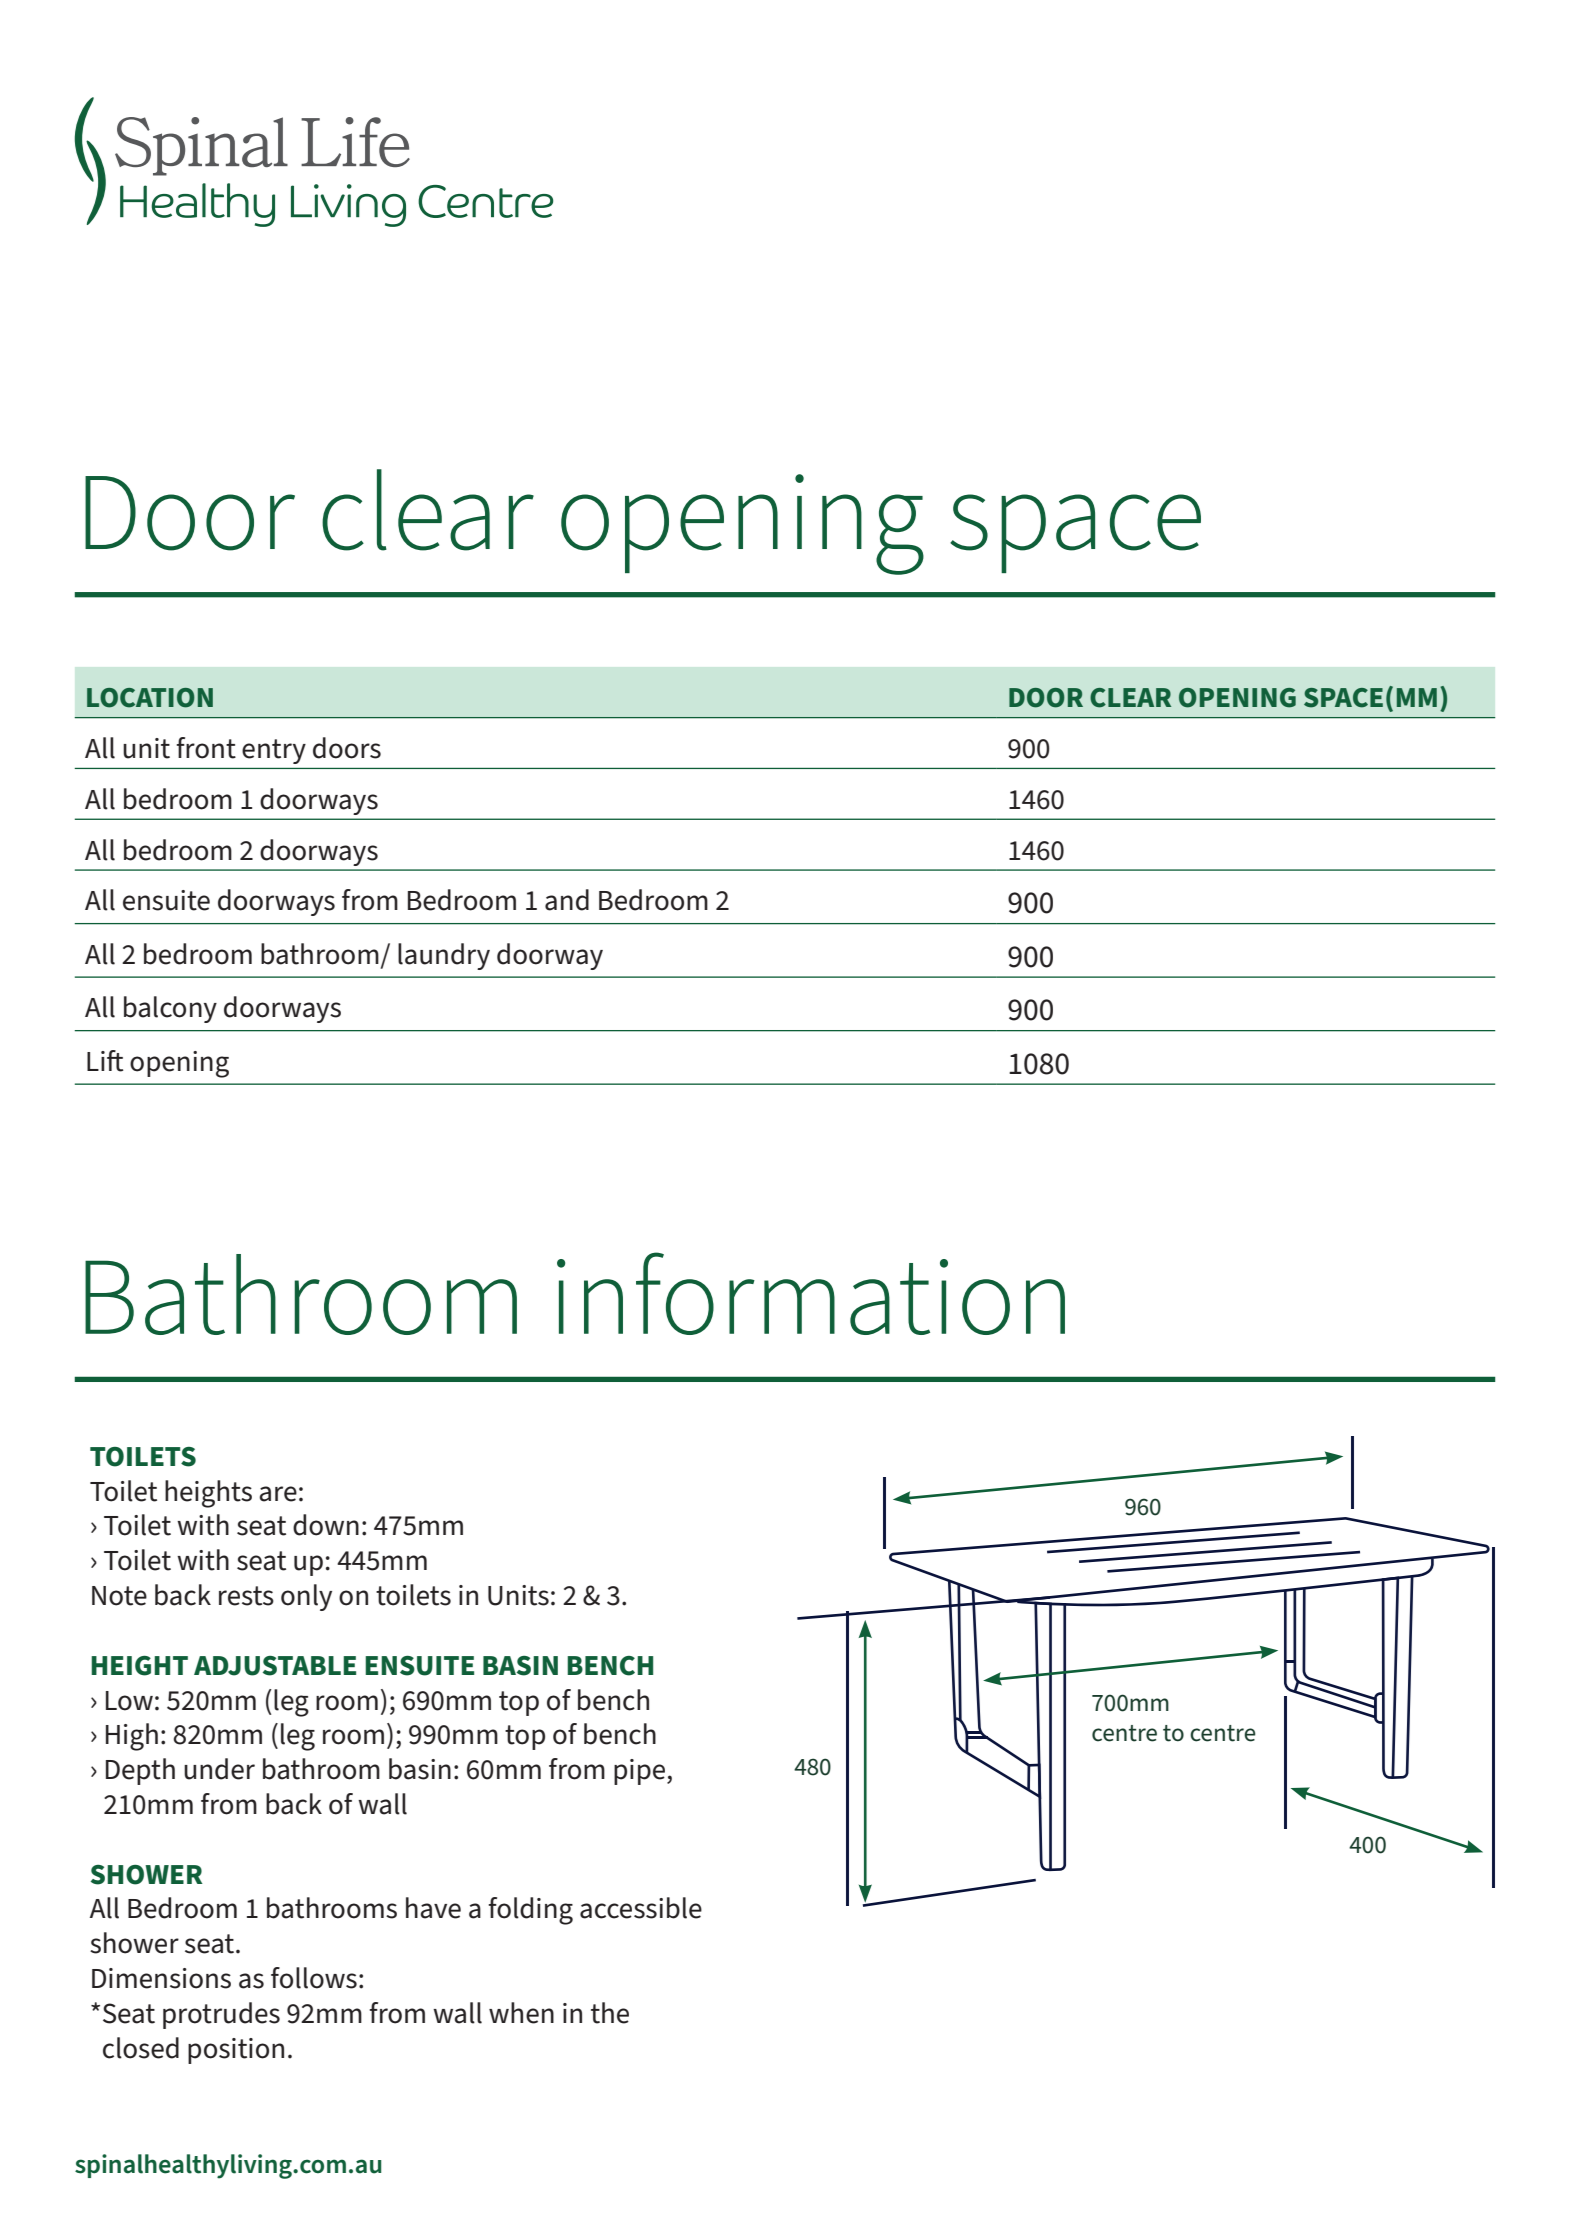 Image resolution: width=1570 pixels, height=2221 pixels. Describe the element at coordinates (105, 1061) in the screenshot. I see `Lift` at that location.
